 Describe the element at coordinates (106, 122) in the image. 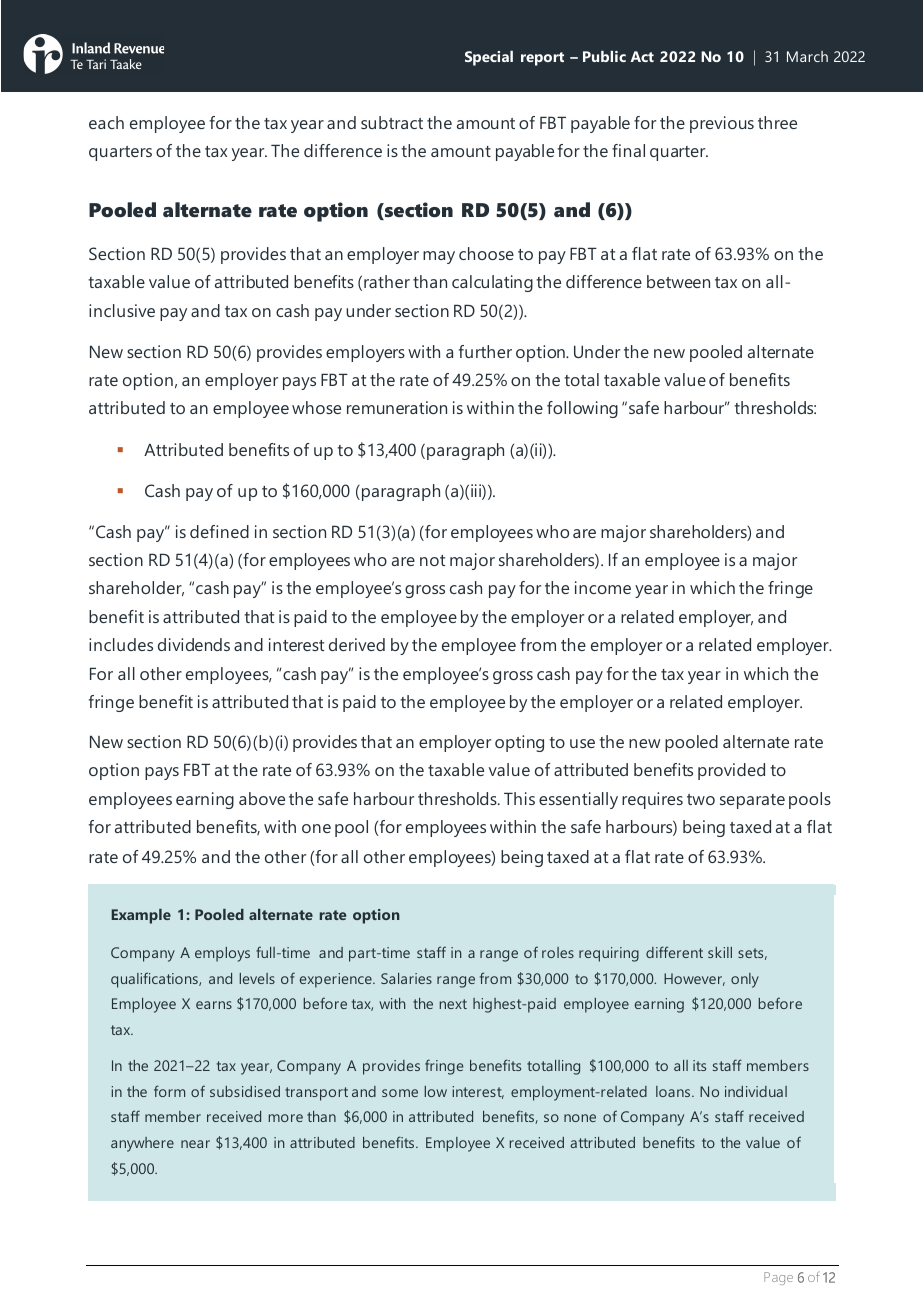

I see `each` at that location.
